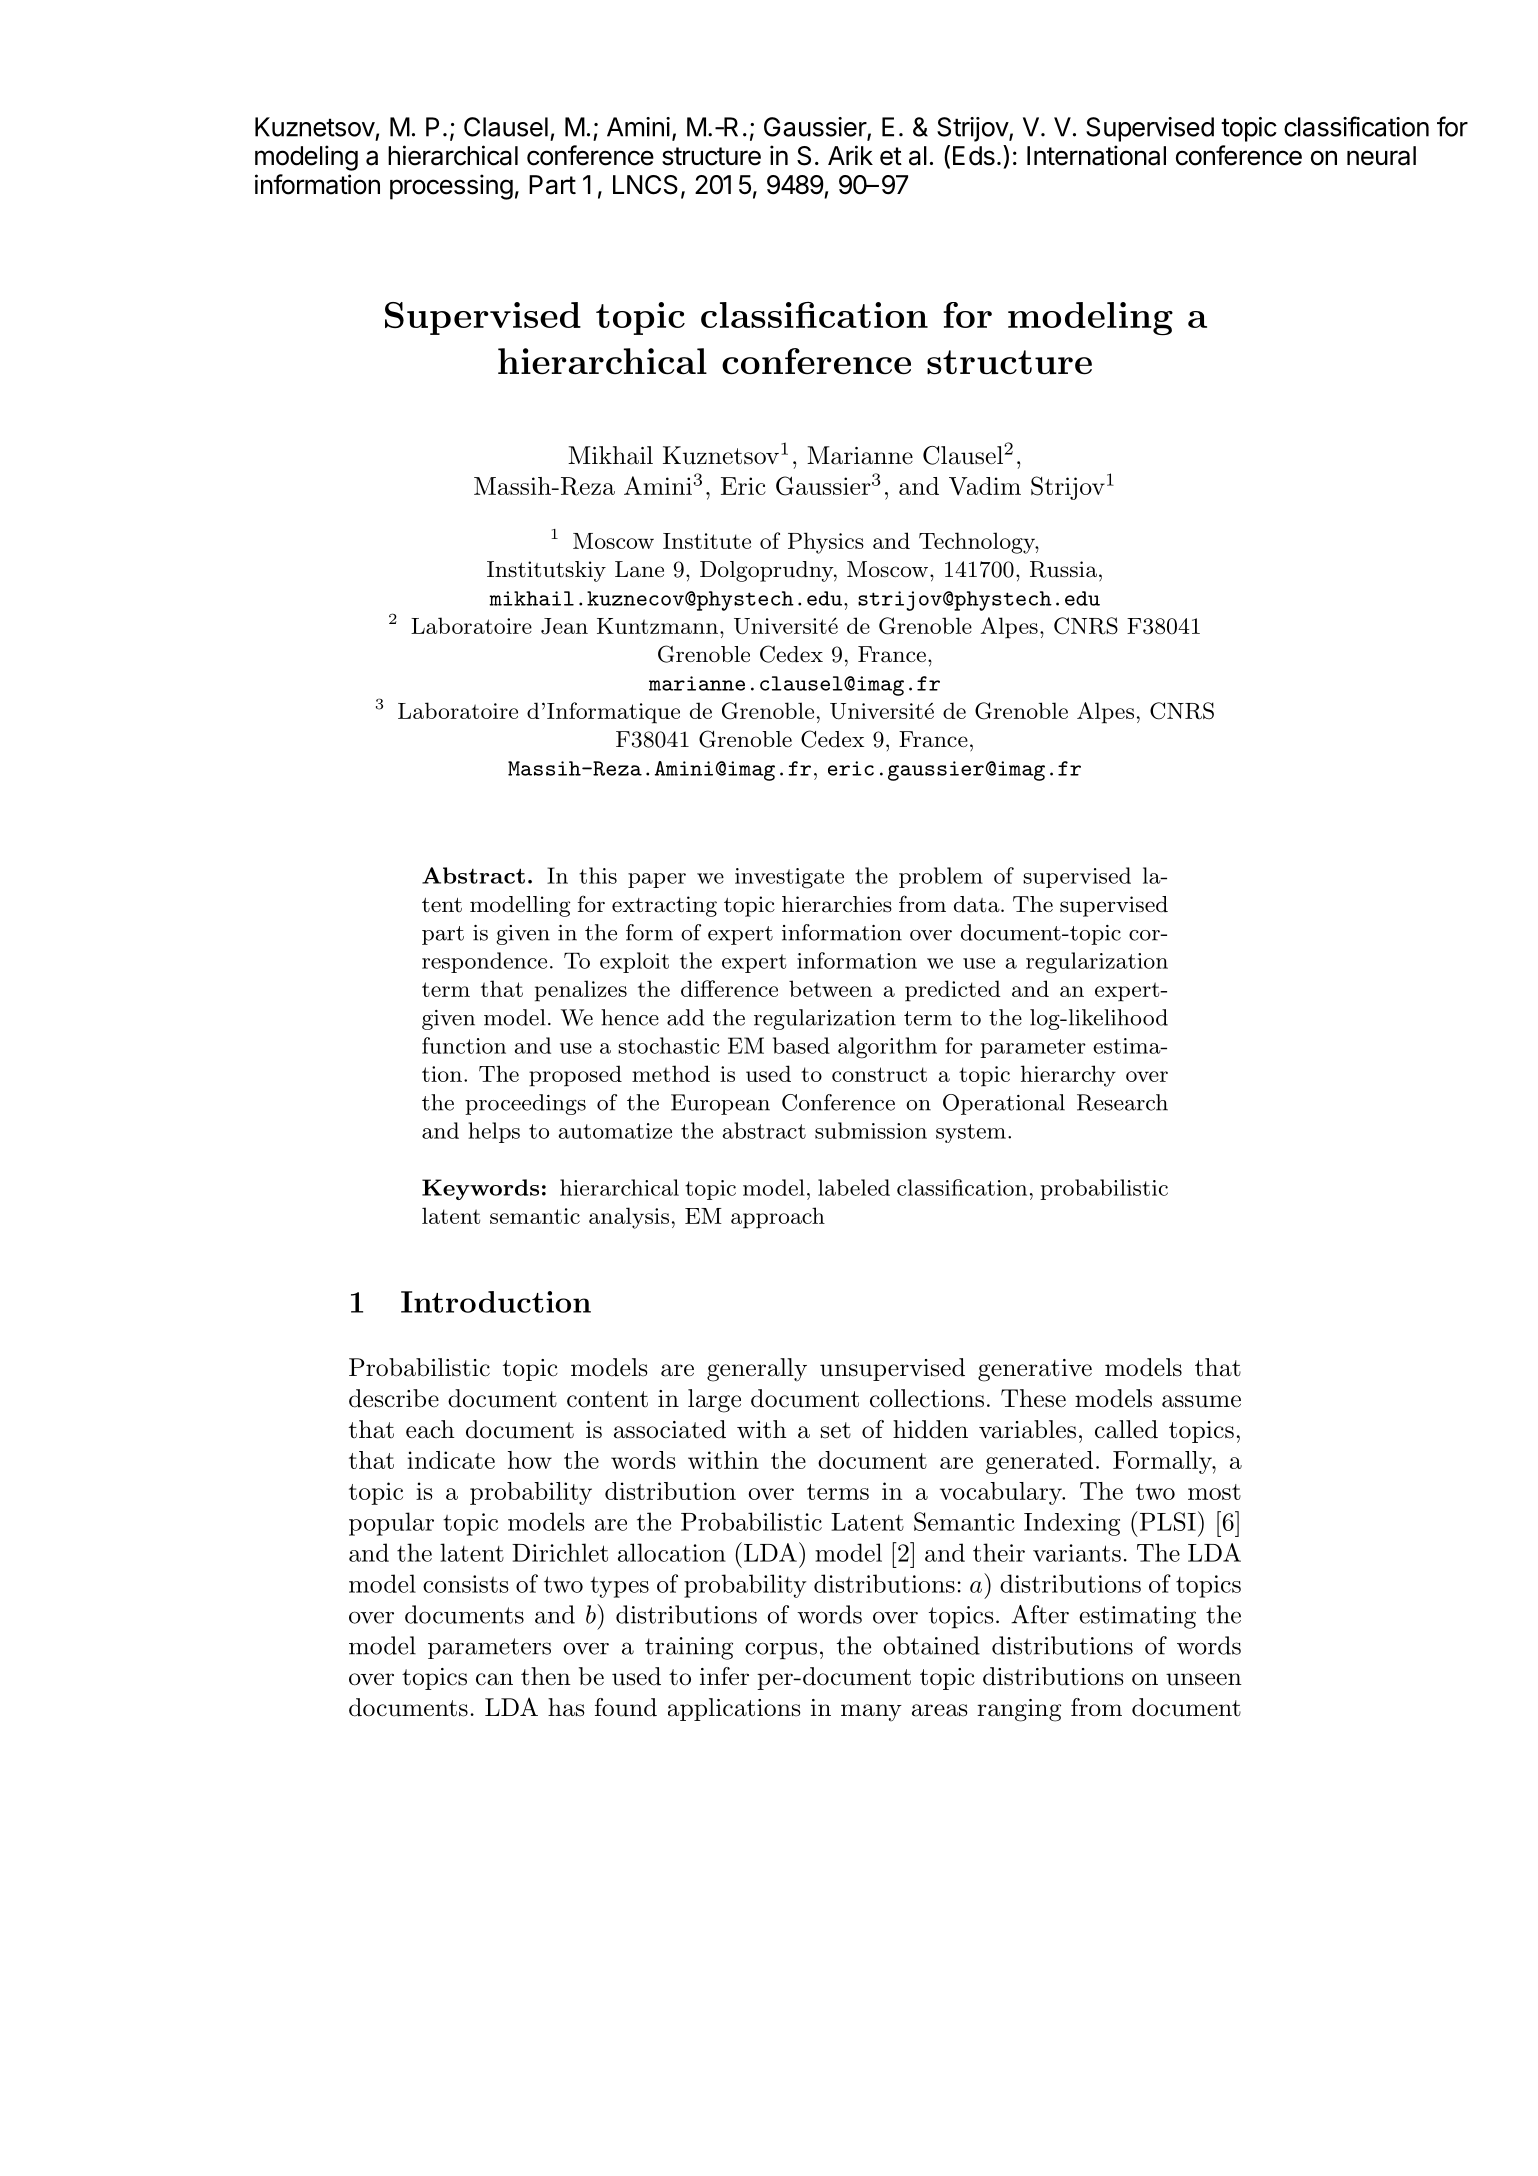 The height and width of the image is (2176, 1538). What do you see at coordinates (525, 1104) in the image?
I see `proceedings` at bounding box center [525, 1104].
